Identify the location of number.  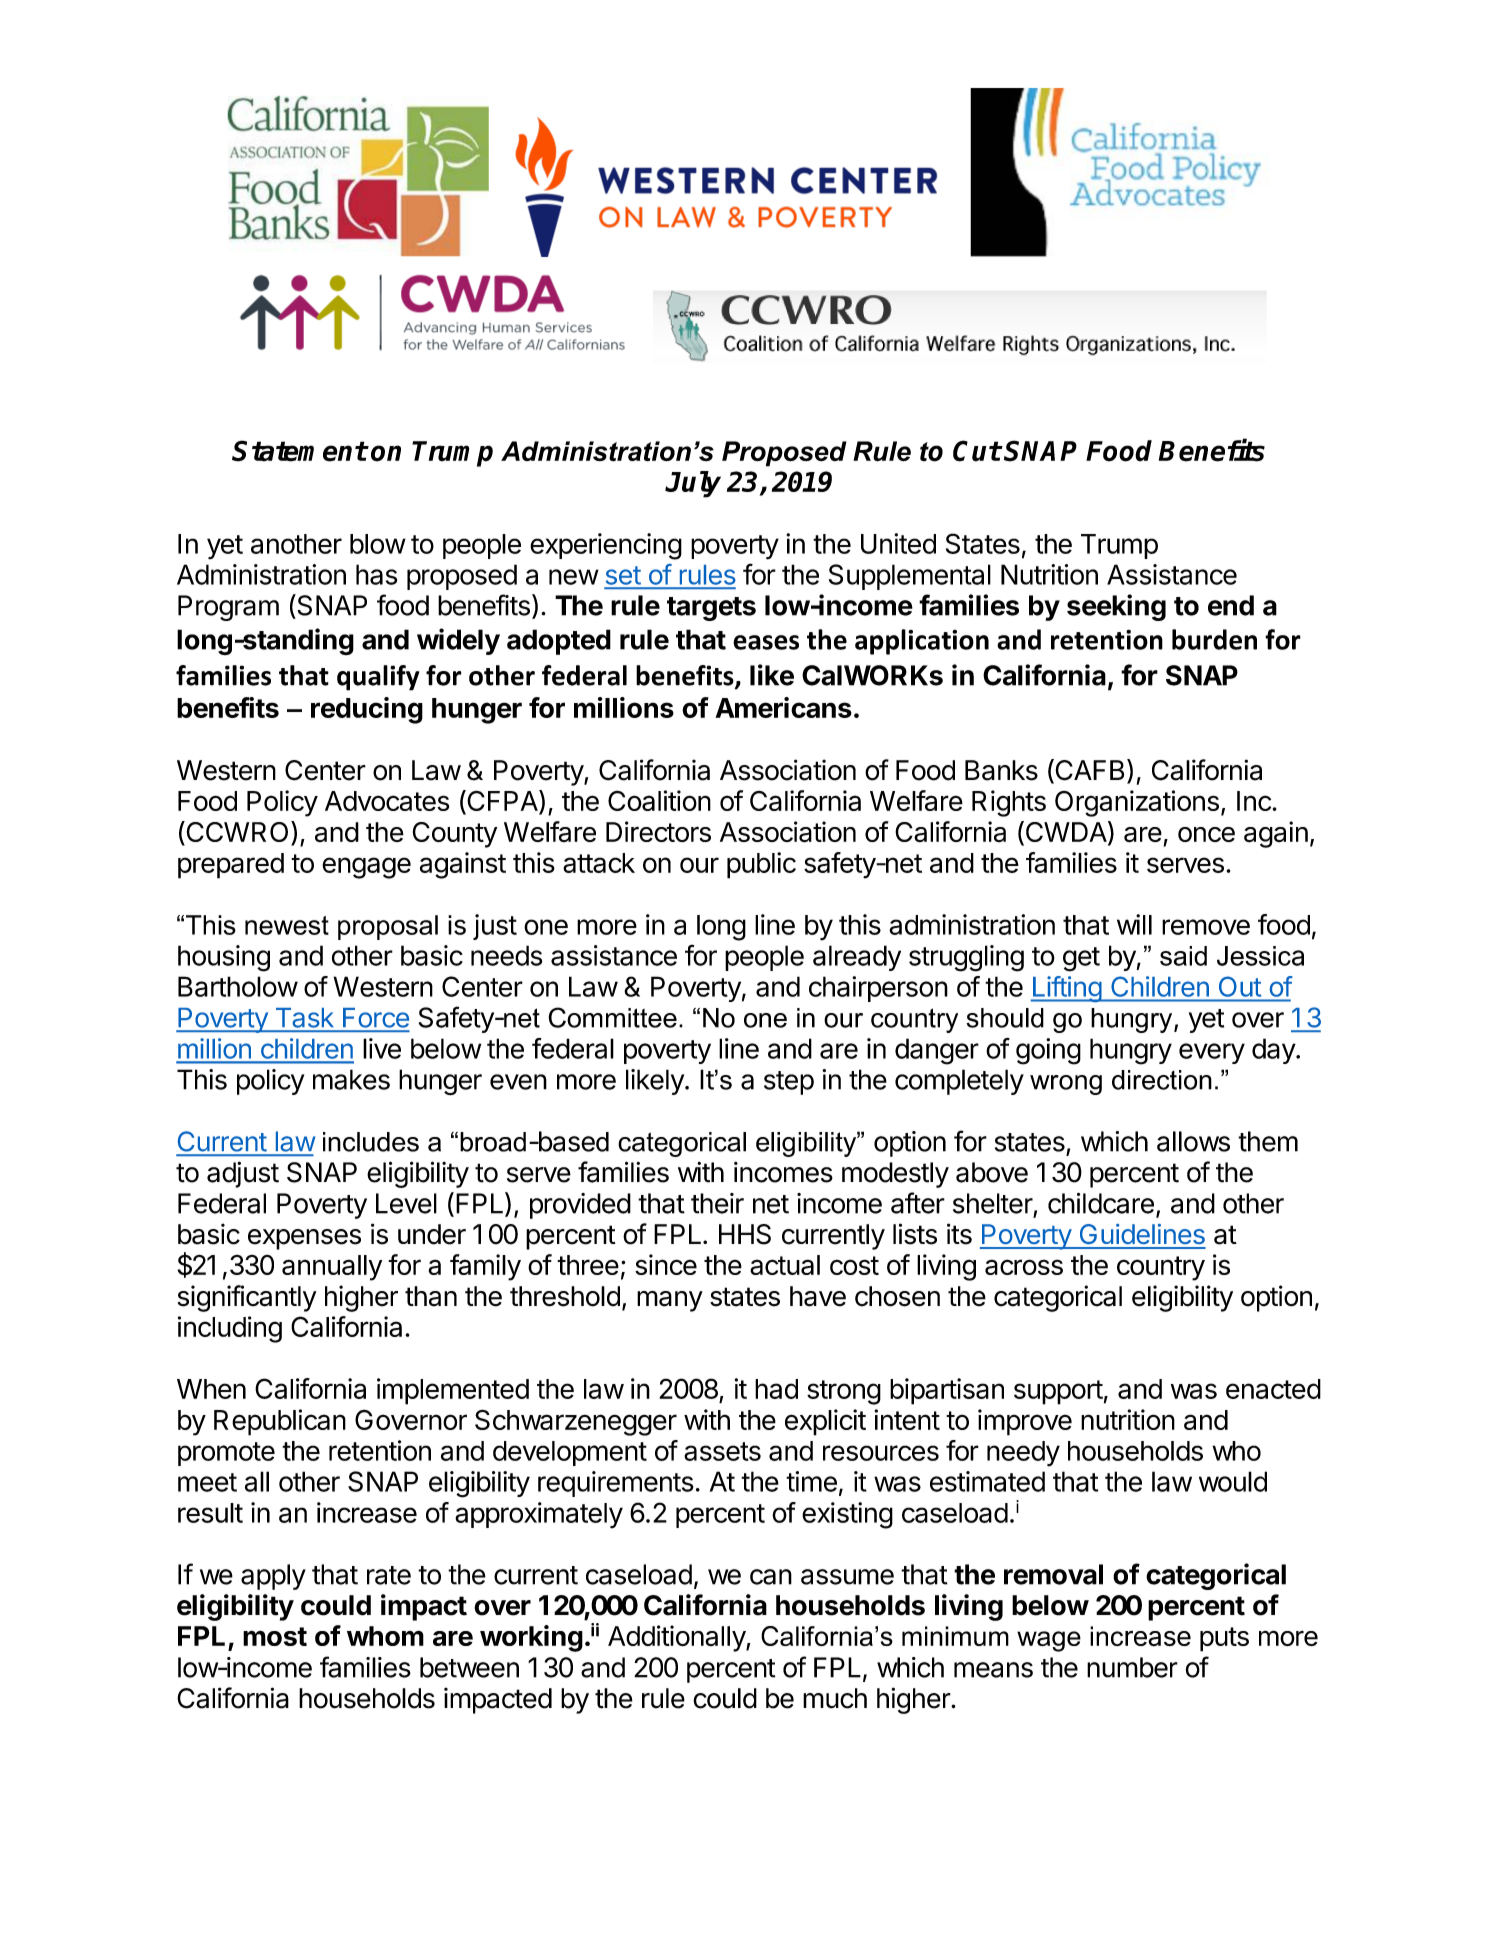
(1132, 1667).
